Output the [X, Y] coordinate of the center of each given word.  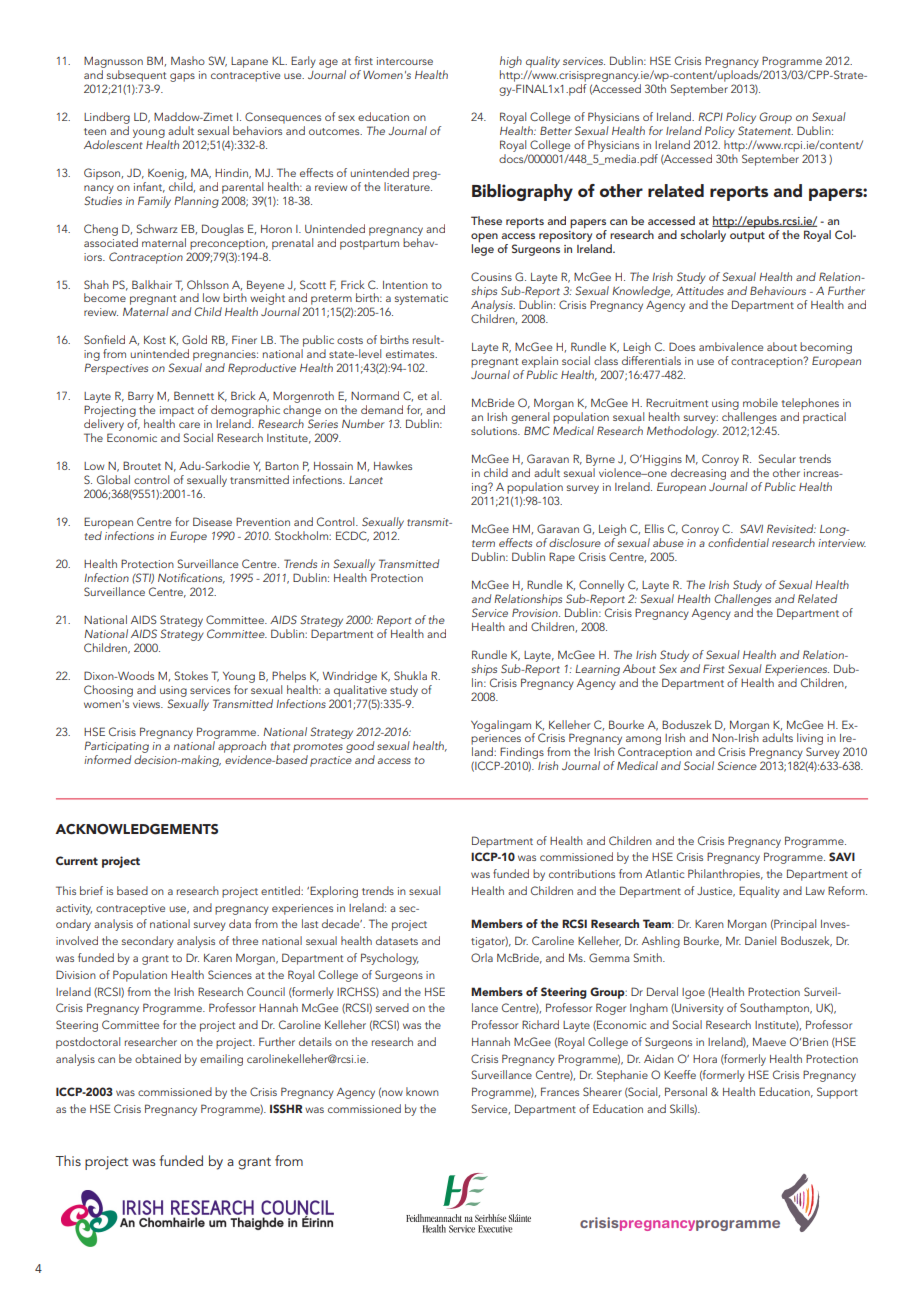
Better [556, 130]
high [511, 62]
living [810, 740]
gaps [182, 77]
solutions [495, 430]
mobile [760, 402]
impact [177, 411]
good [360, 747]
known [422, 1091]
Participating [116, 747]
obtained [158, 1058]
